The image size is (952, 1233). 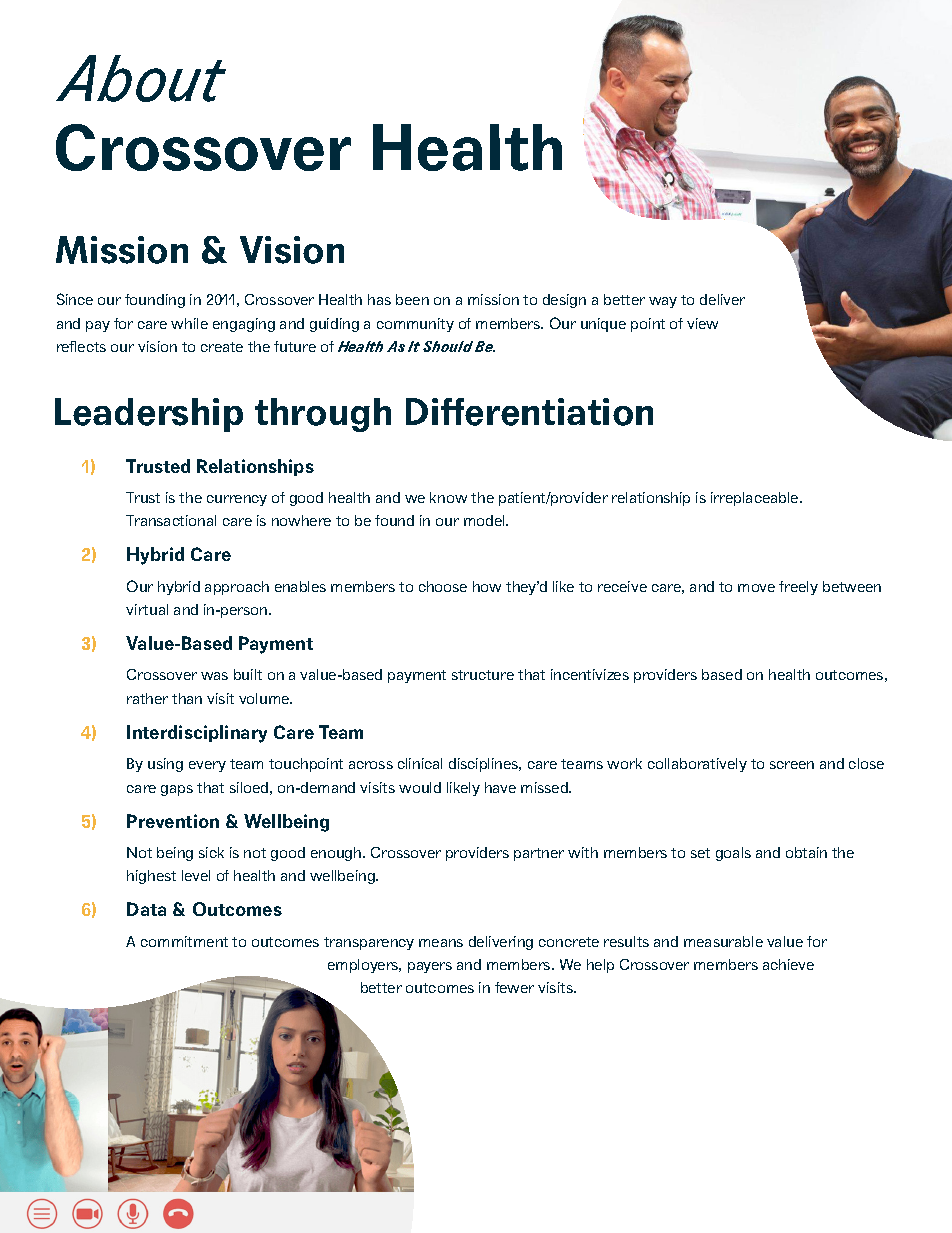 I want to click on than, so click(x=187, y=698).
